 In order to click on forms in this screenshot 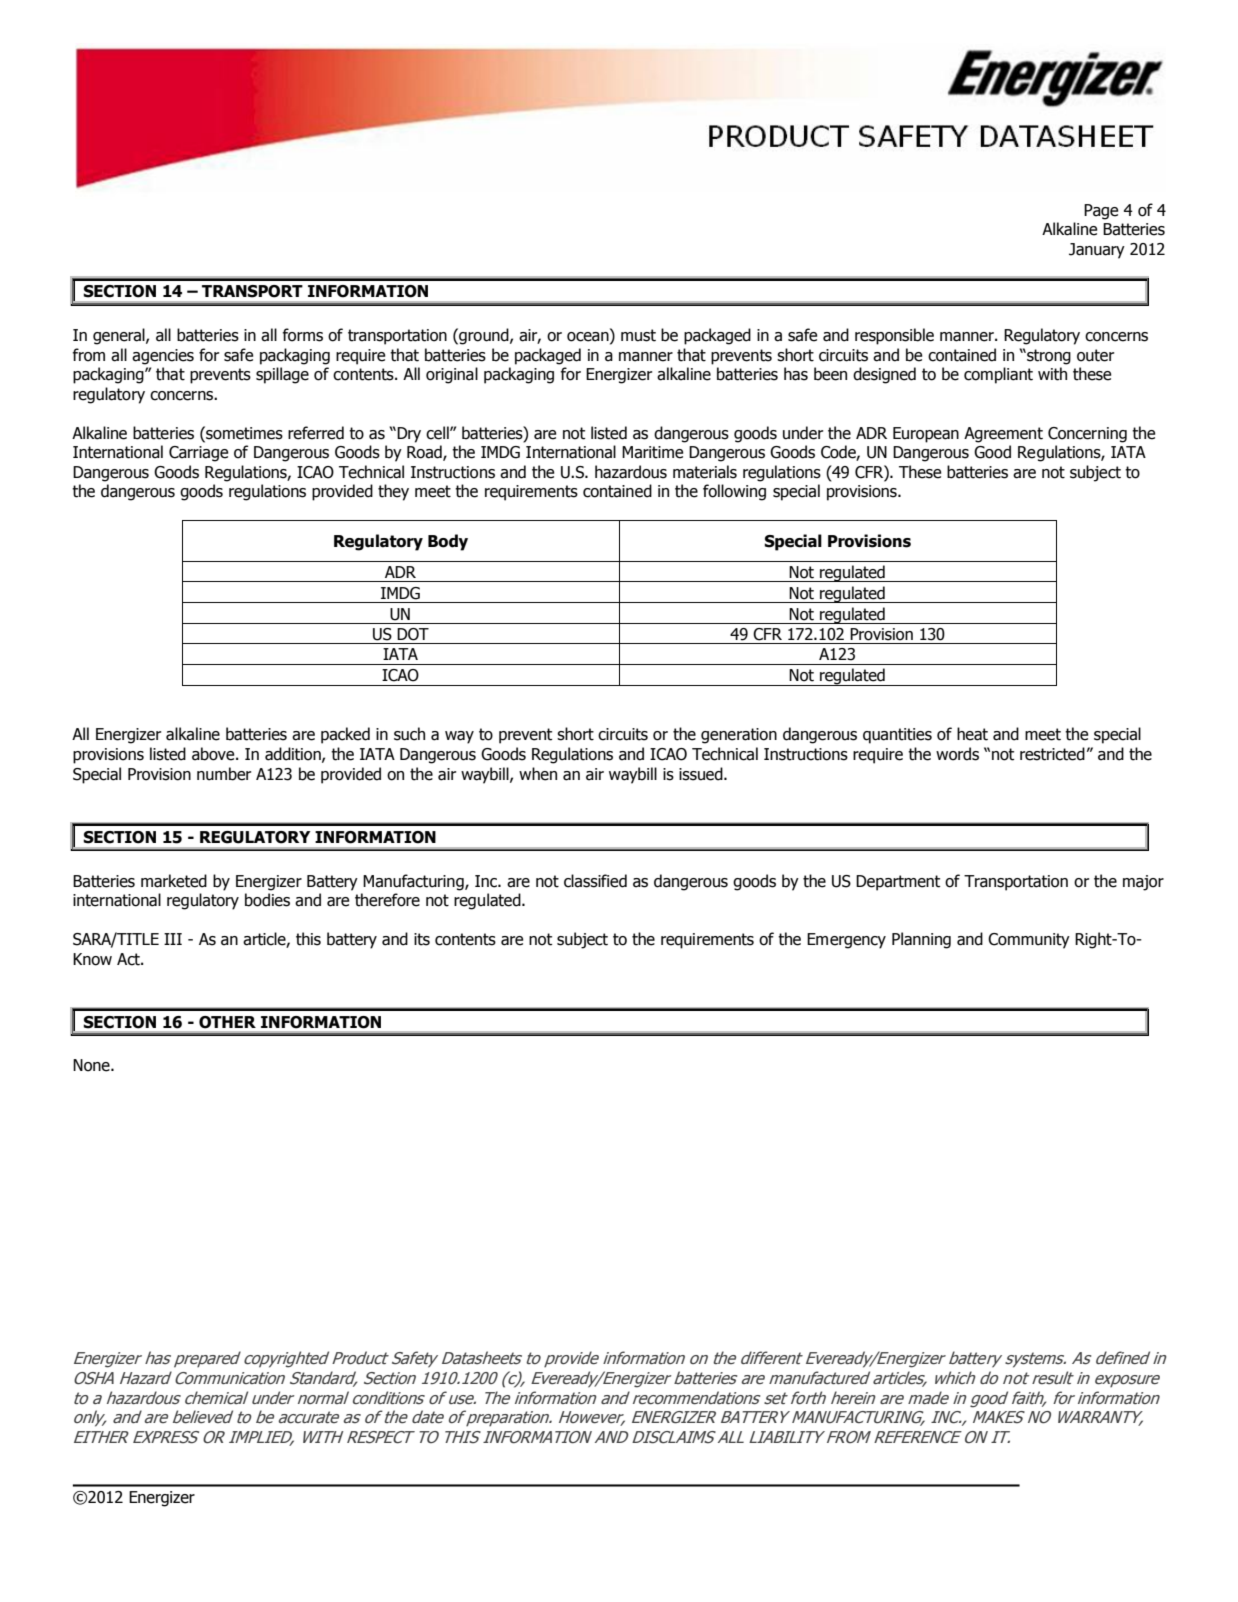, I will do `click(303, 335)`.
